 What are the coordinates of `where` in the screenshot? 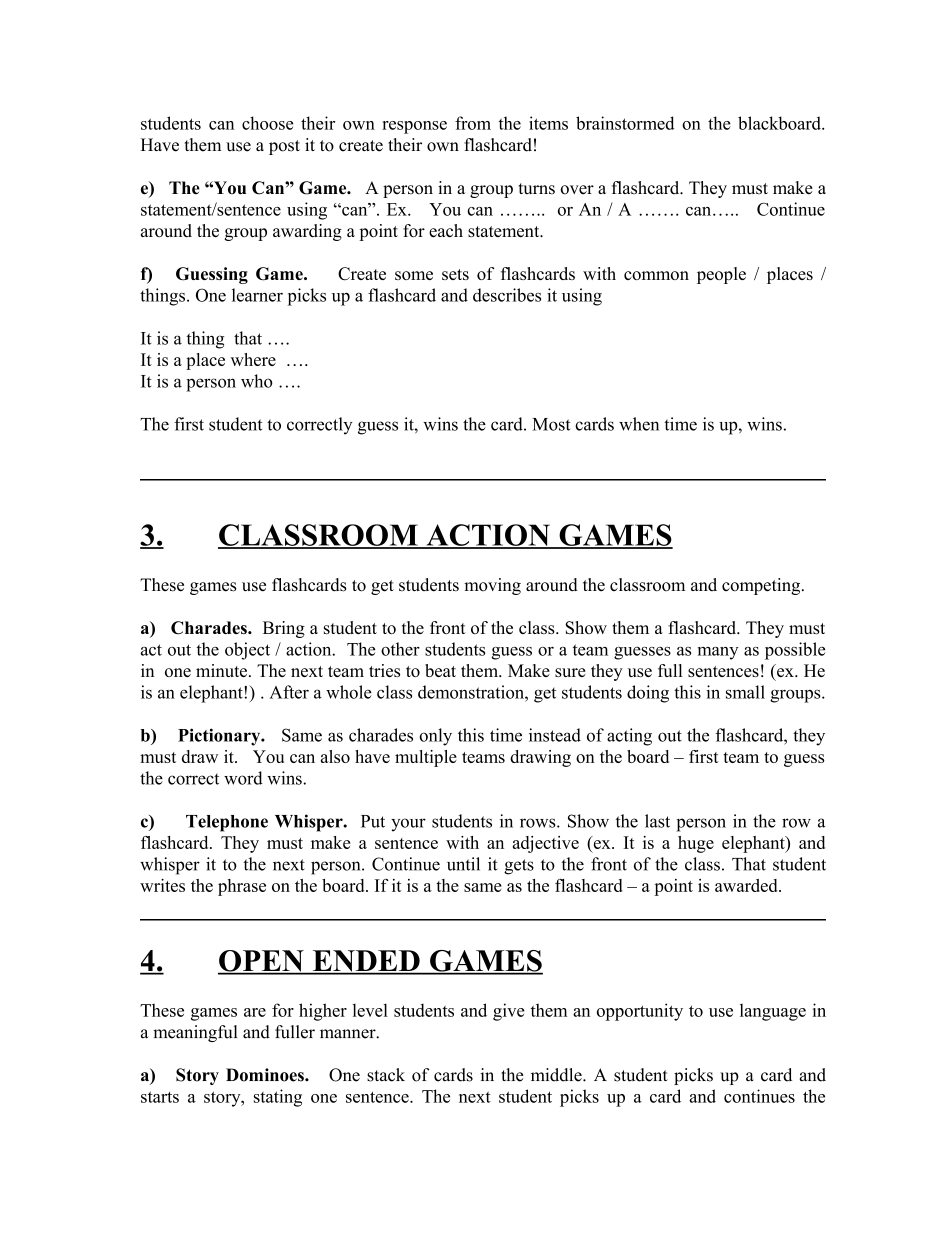 It's located at (253, 359).
